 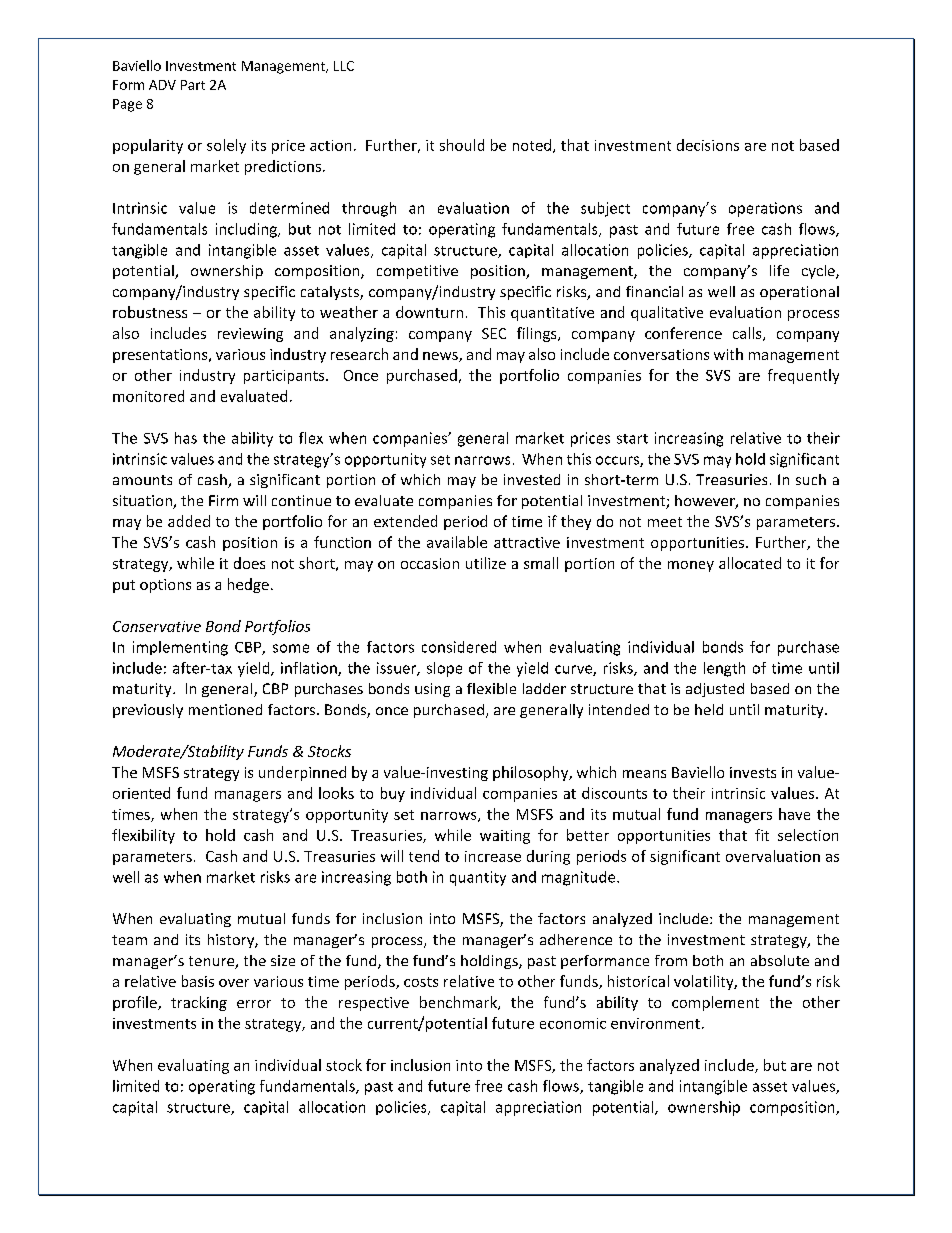 What do you see at coordinates (189, 521) in the image?
I see `added` at bounding box center [189, 521].
